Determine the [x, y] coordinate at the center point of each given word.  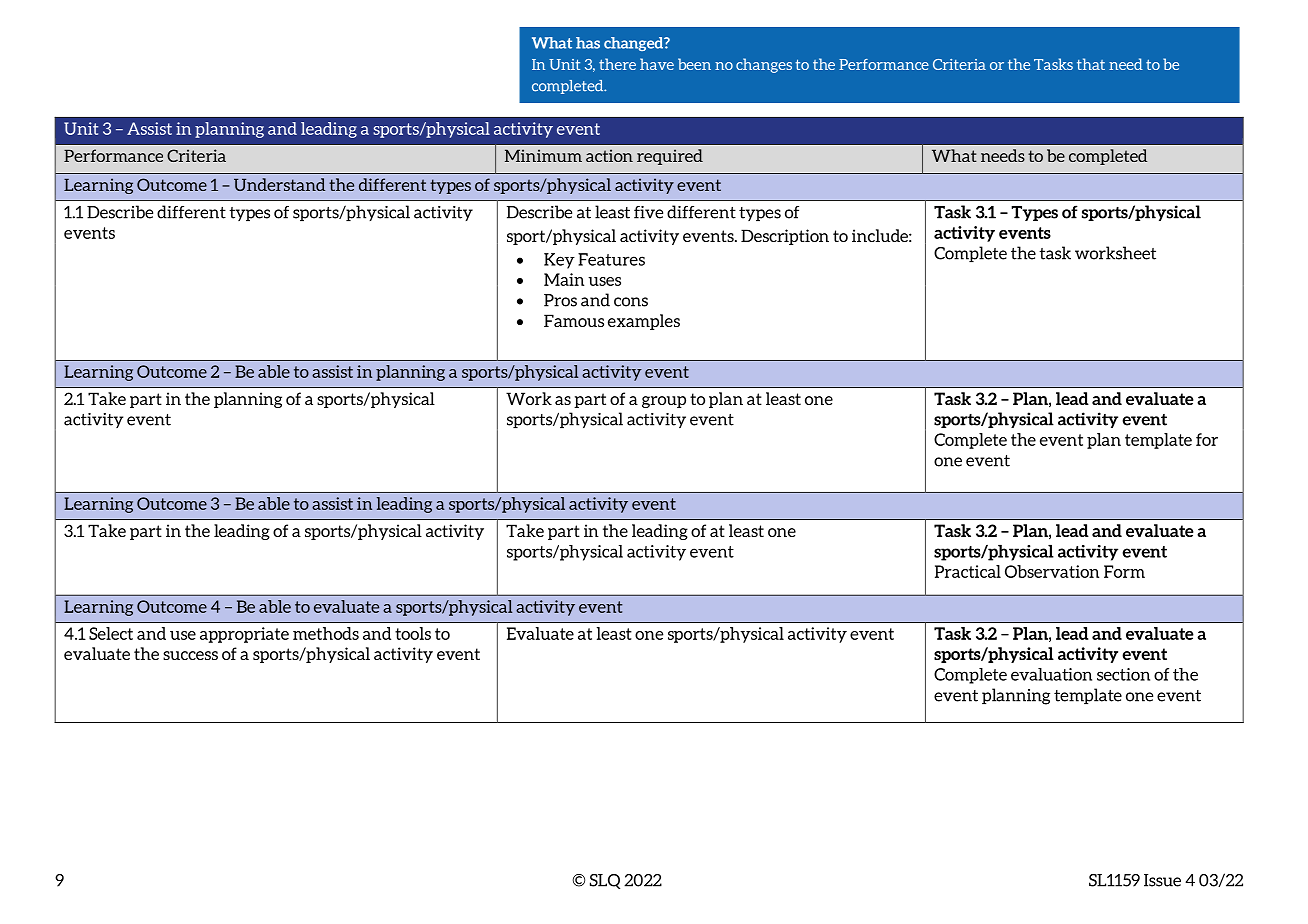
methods [326, 633]
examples [644, 322]
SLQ [605, 881]
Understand [279, 184]
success [190, 655]
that [1091, 64]
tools [413, 633]
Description [785, 237]
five [648, 212]
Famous [574, 320]
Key [559, 261]
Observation [1052, 571]
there [617, 64]
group [664, 402]
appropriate [244, 635]
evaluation [1051, 674]
